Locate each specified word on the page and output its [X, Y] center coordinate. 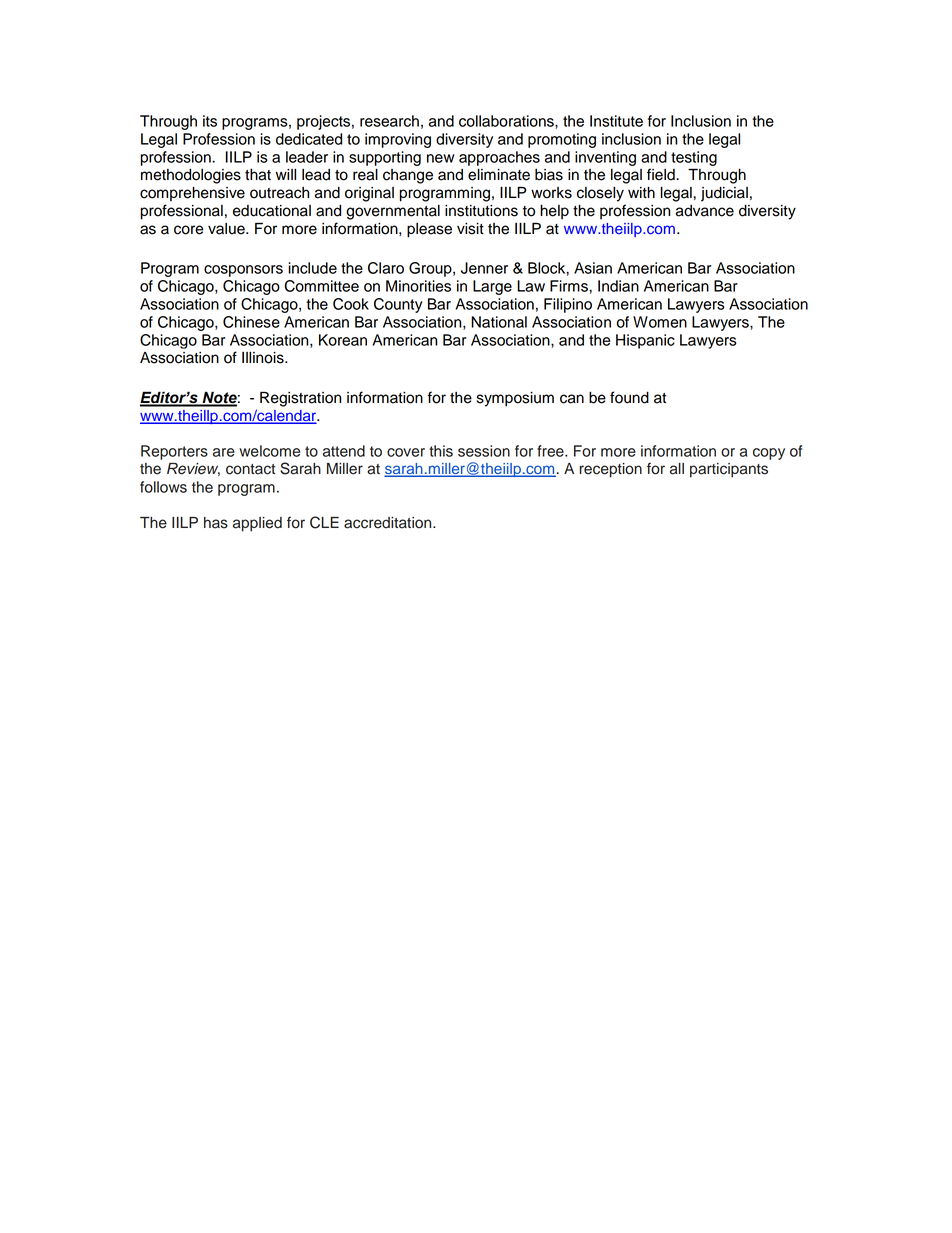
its [210, 121]
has [216, 523]
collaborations [507, 121]
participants [729, 470]
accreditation [389, 523]
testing [694, 158]
